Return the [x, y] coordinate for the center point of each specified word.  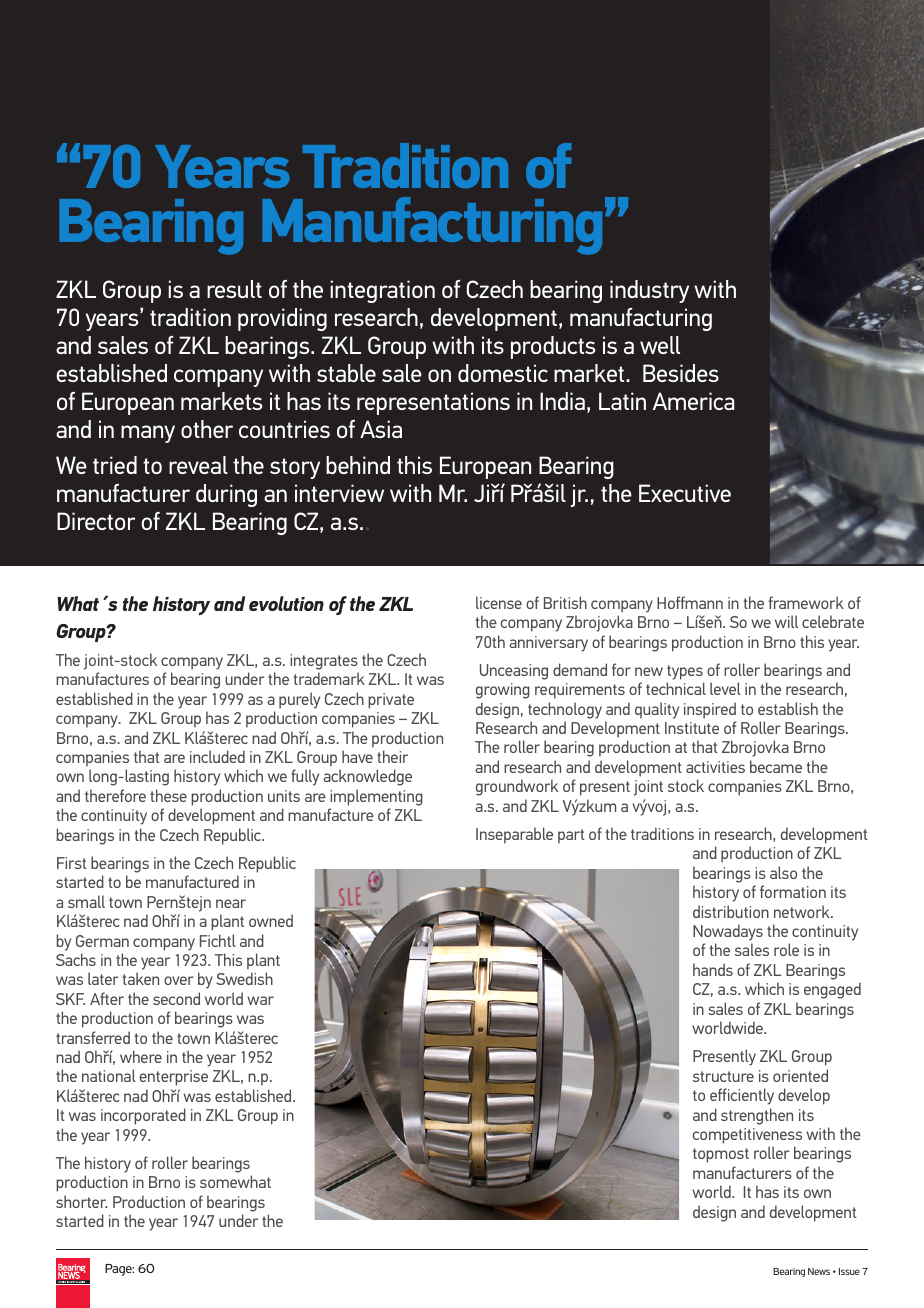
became [776, 766]
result [234, 289]
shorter [81, 1201]
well [660, 345]
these [168, 795]
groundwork [517, 787]
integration [382, 291]
